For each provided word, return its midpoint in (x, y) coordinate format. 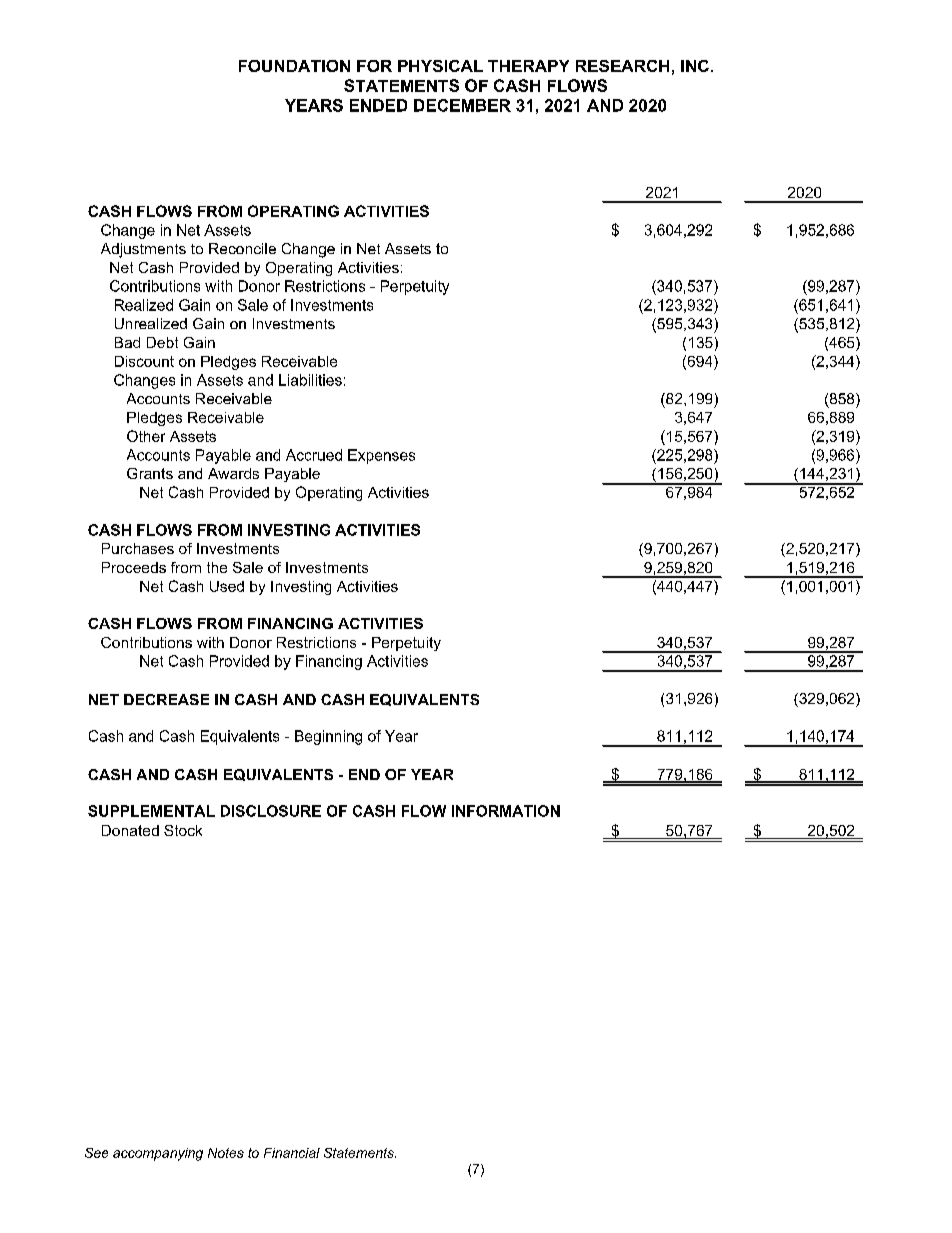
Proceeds (134, 567)
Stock (183, 830)
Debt (162, 342)
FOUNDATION (294, 66)
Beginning (328, 737)
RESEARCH (622, 66)
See (96, 1153)
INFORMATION (506, 811)
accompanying (158, 1154)
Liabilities (310, 380)
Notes (226, 1153)
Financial (292, 1153)
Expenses (381, 456)
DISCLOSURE (271, 811)
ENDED (378, 105)
